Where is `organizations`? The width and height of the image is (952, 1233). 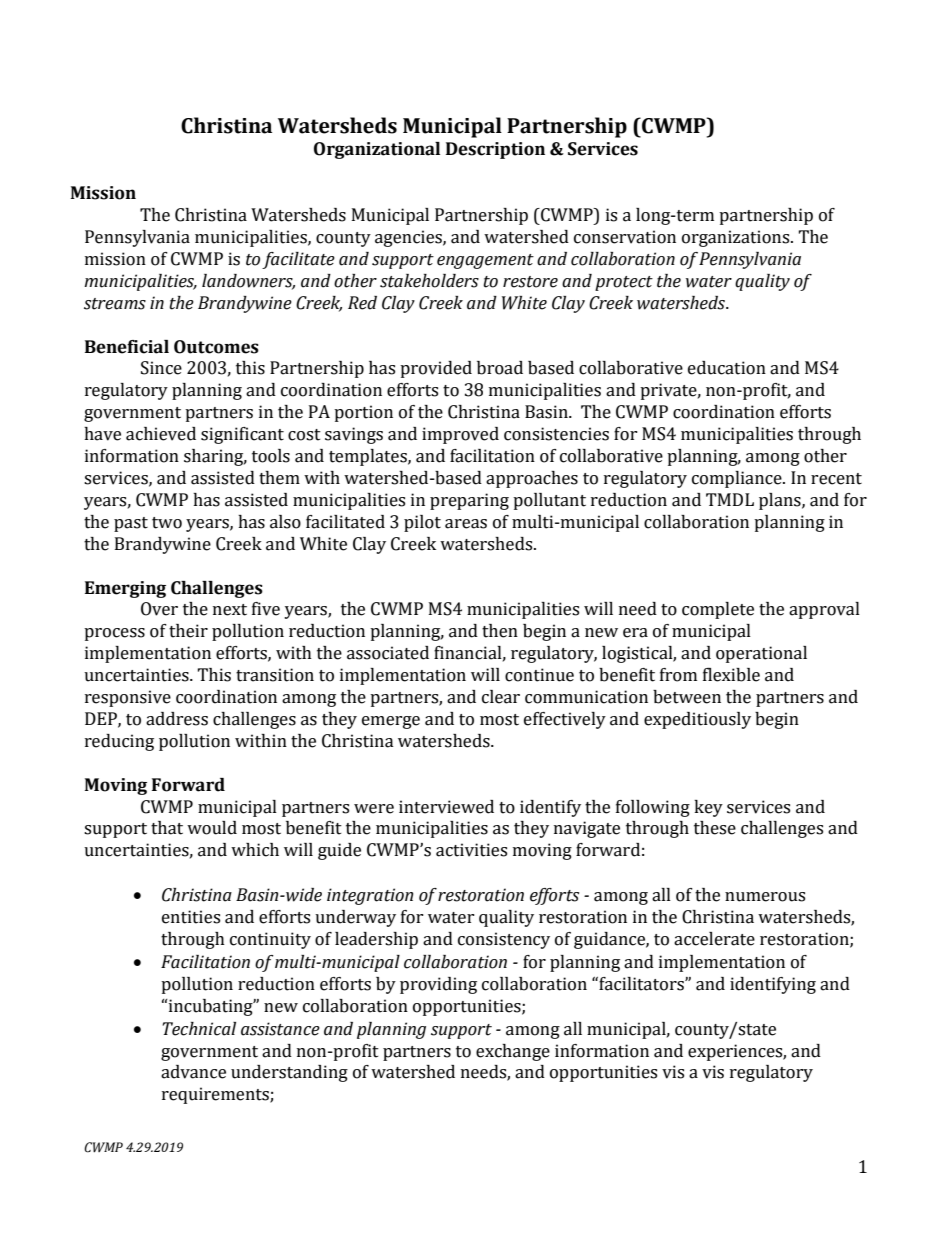
organizations is located at coordinates (737, 238).
